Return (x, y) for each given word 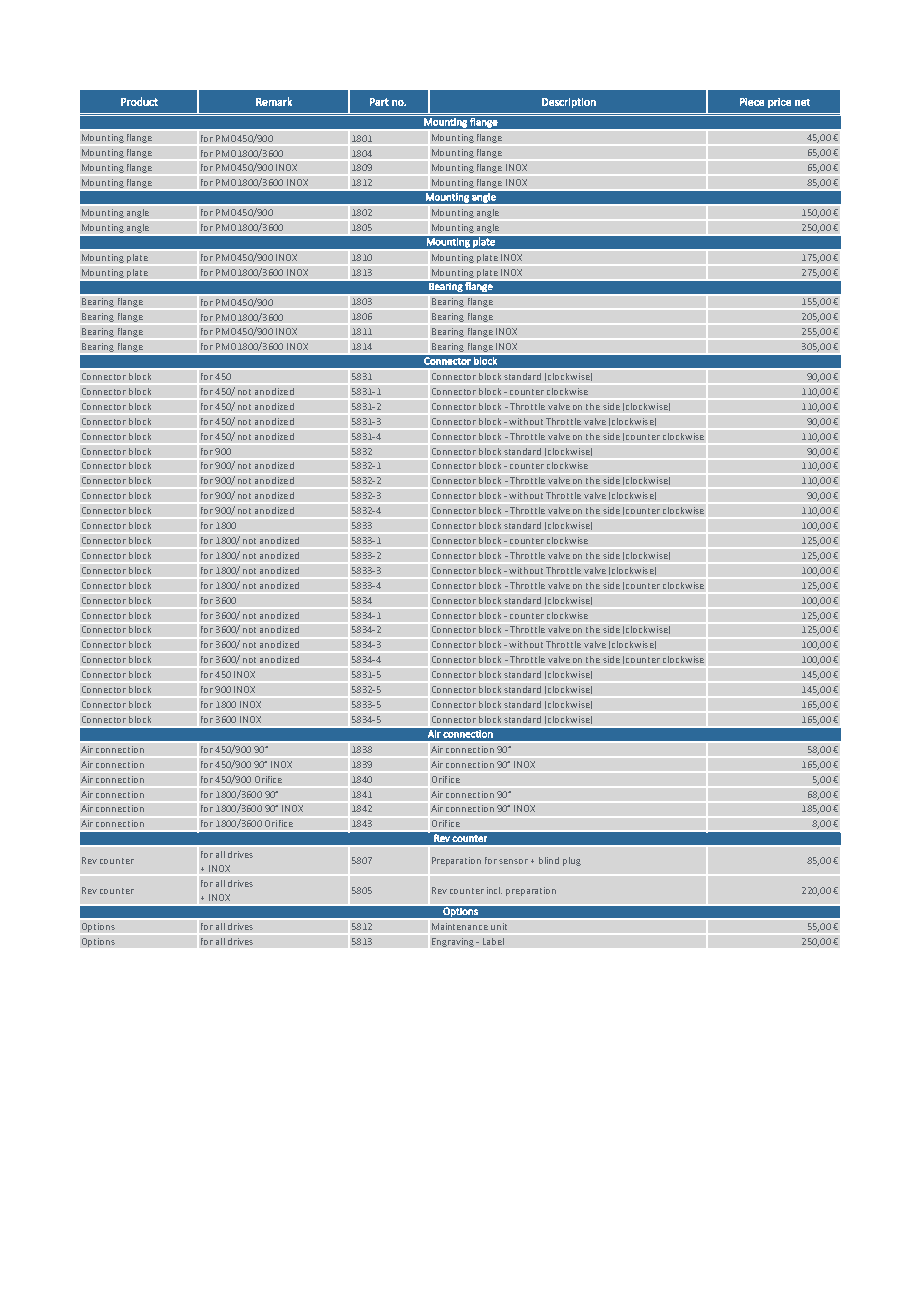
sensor (513, 861)
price (779, 103)
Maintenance (460, 926)
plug (572, 861)
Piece (752, 102)
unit (499, 926)
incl (494, 890)
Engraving (453, 942)
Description (569, 103)
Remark (274, 101)
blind (549, 860)
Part (379, 102)
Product (139, 101)
